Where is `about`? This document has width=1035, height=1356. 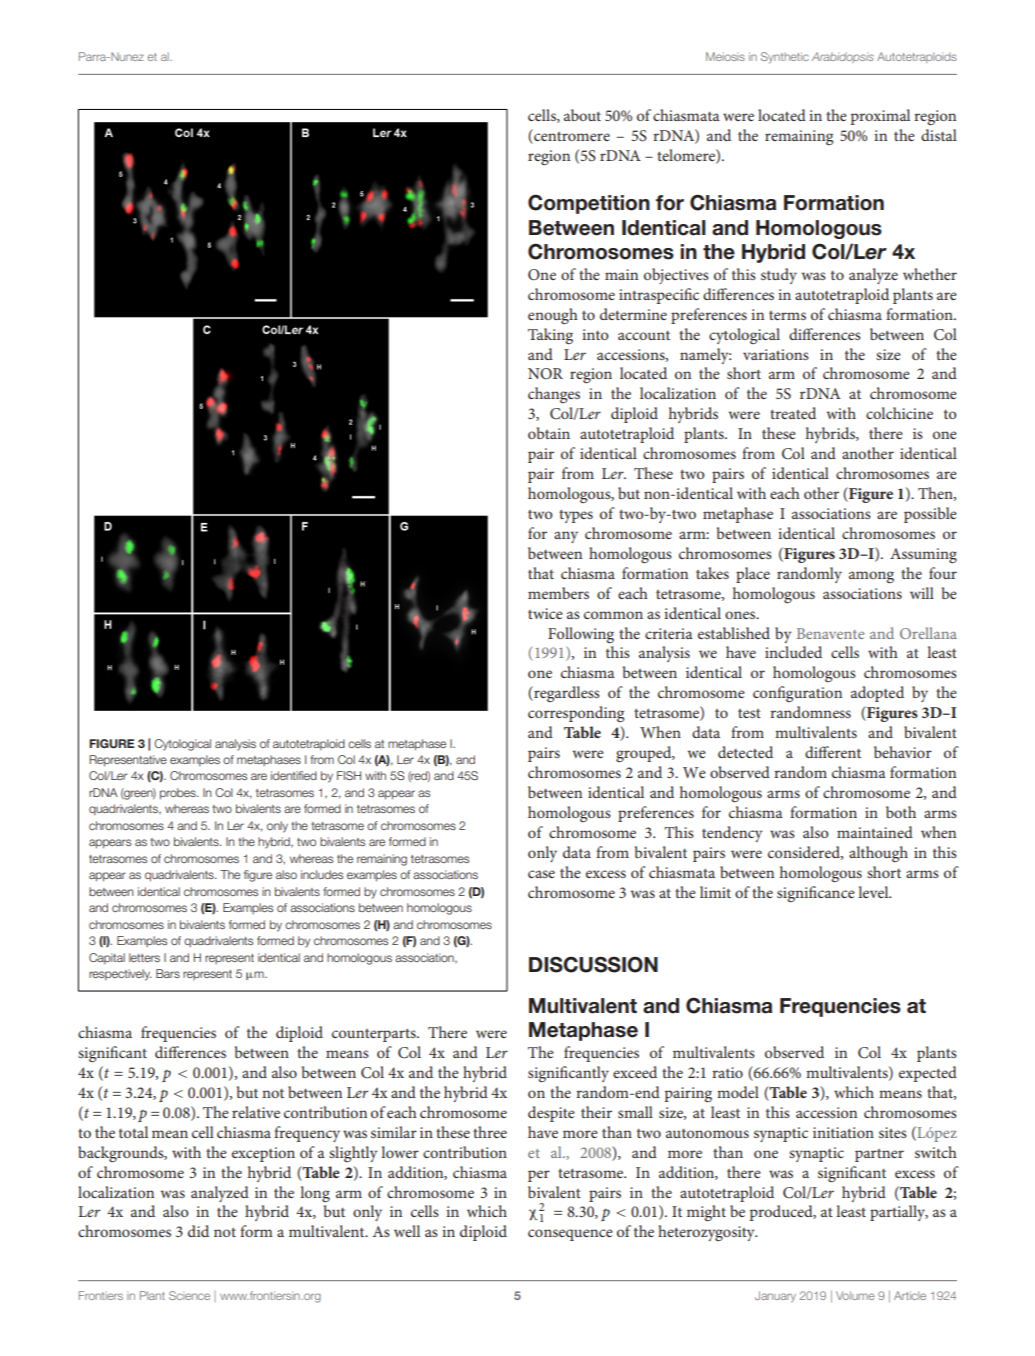
about is located at coordinates (582, 115).
